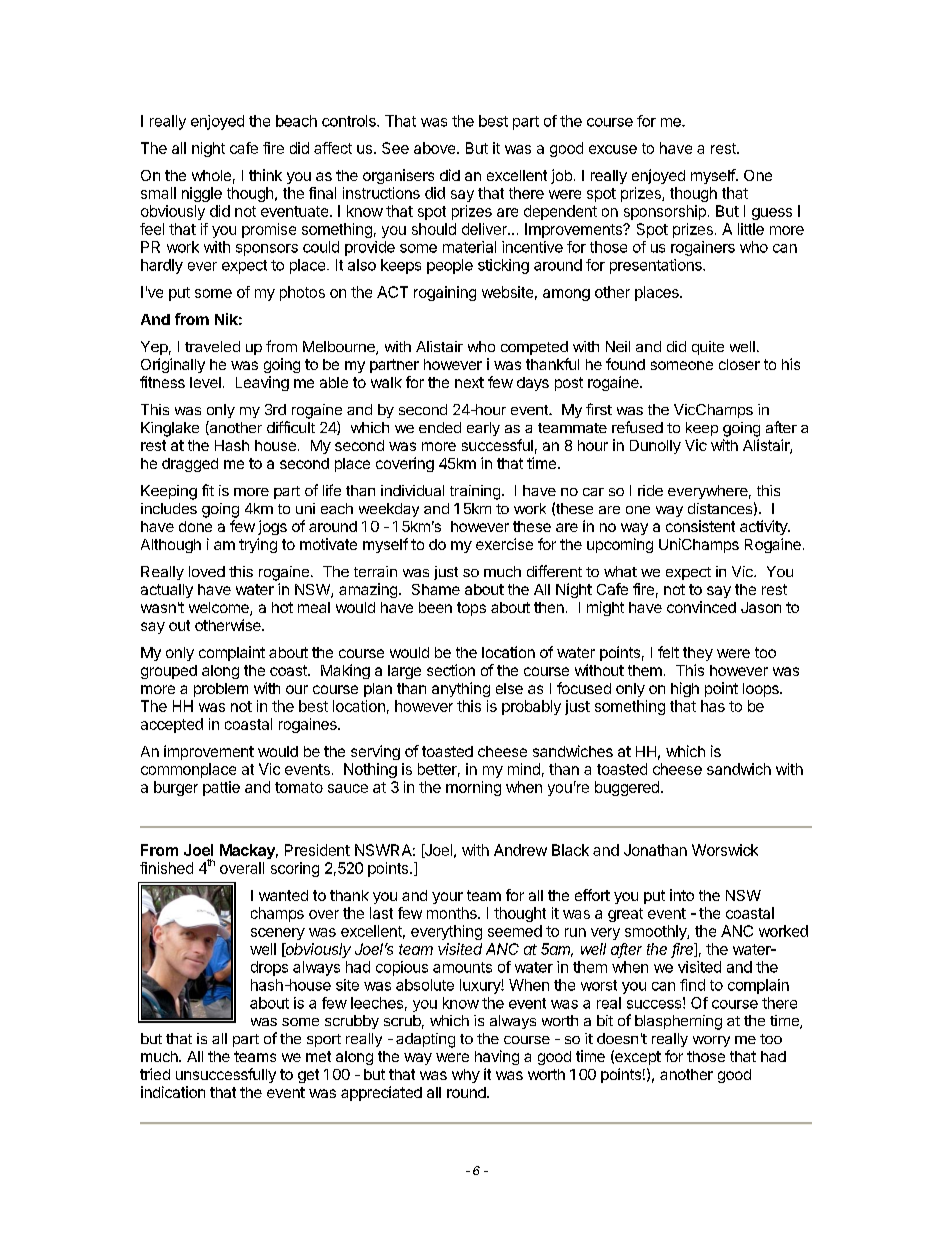  What do you see at coordinates (473, 788) in the screenshot?
I see `morning` at bounding box center [473, 788].
